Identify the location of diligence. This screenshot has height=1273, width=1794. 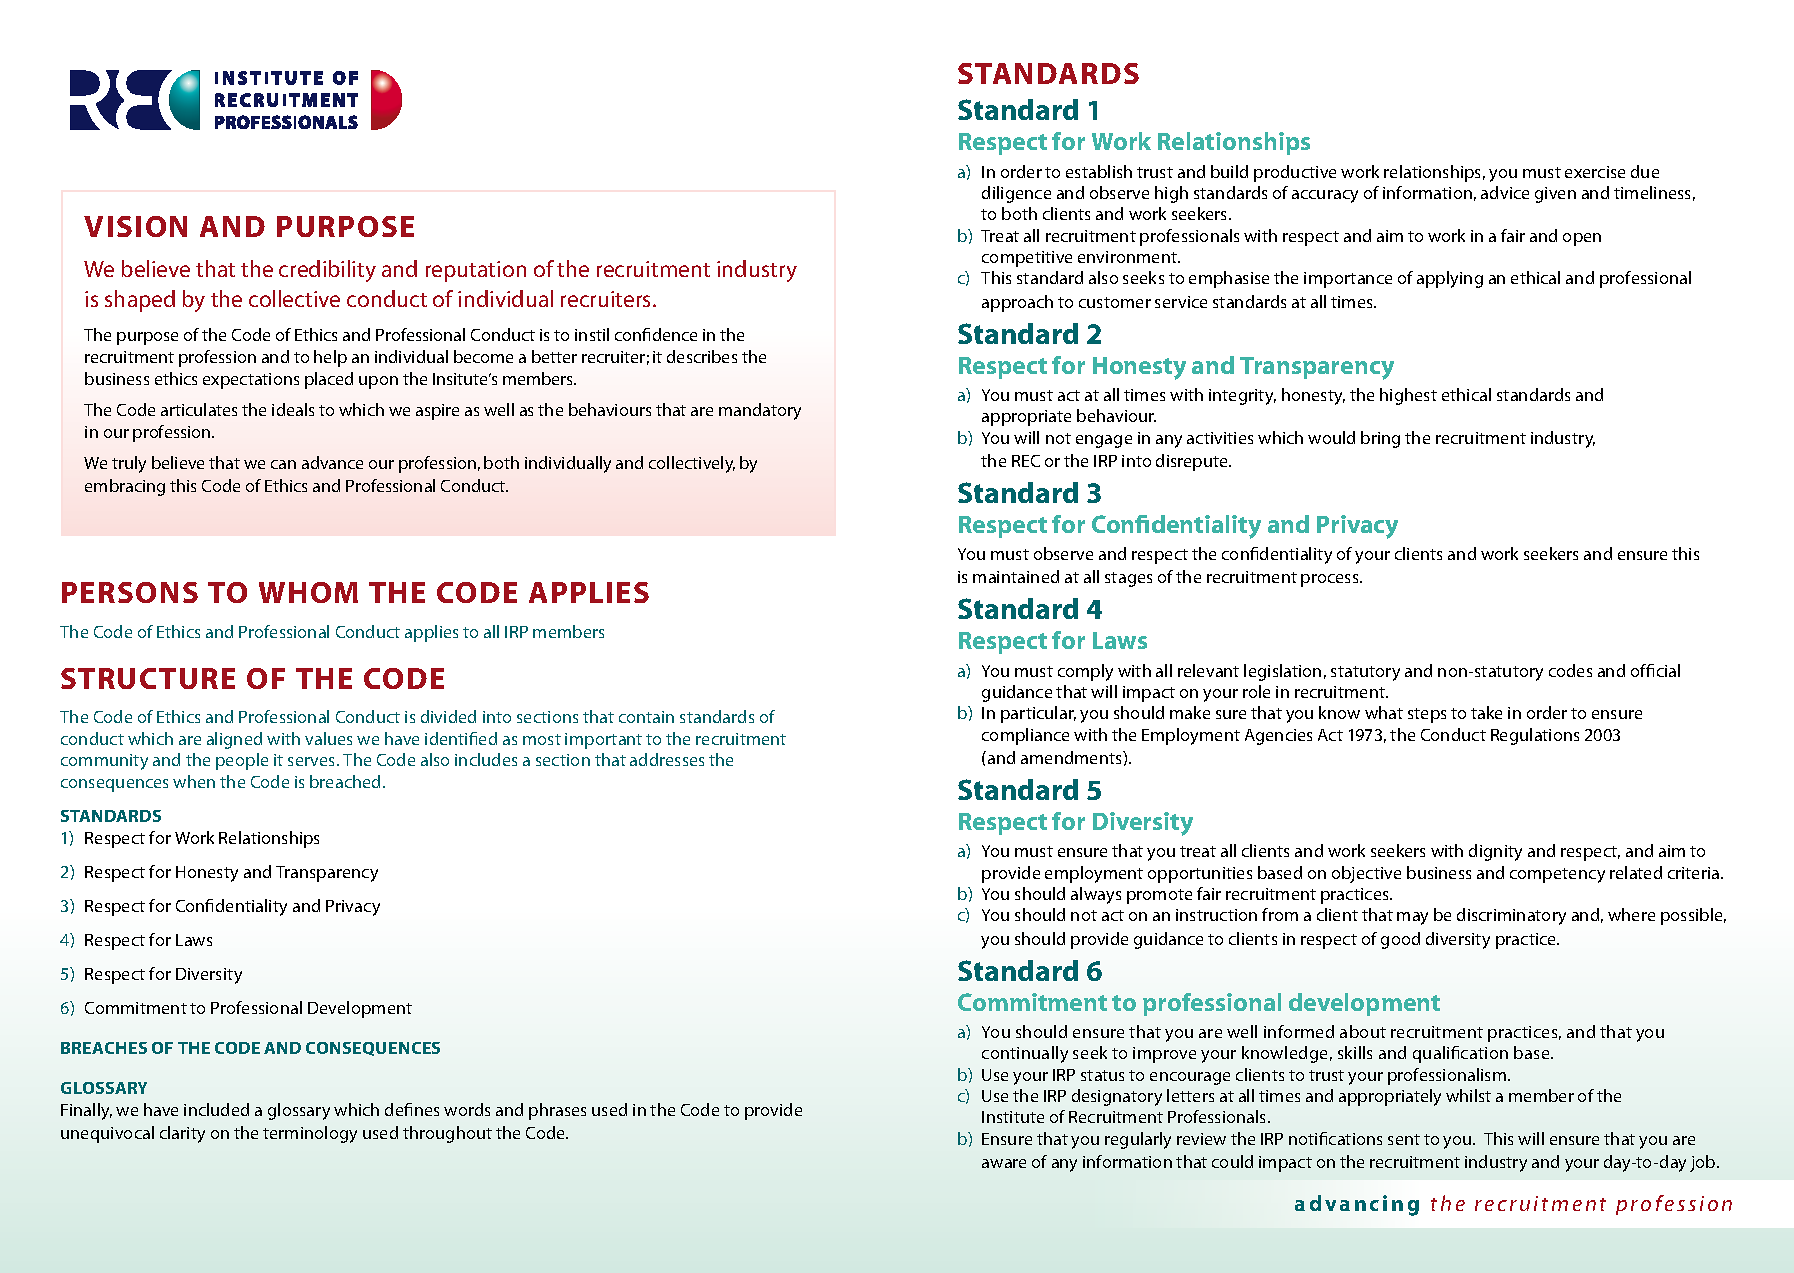
(1016, 194).
